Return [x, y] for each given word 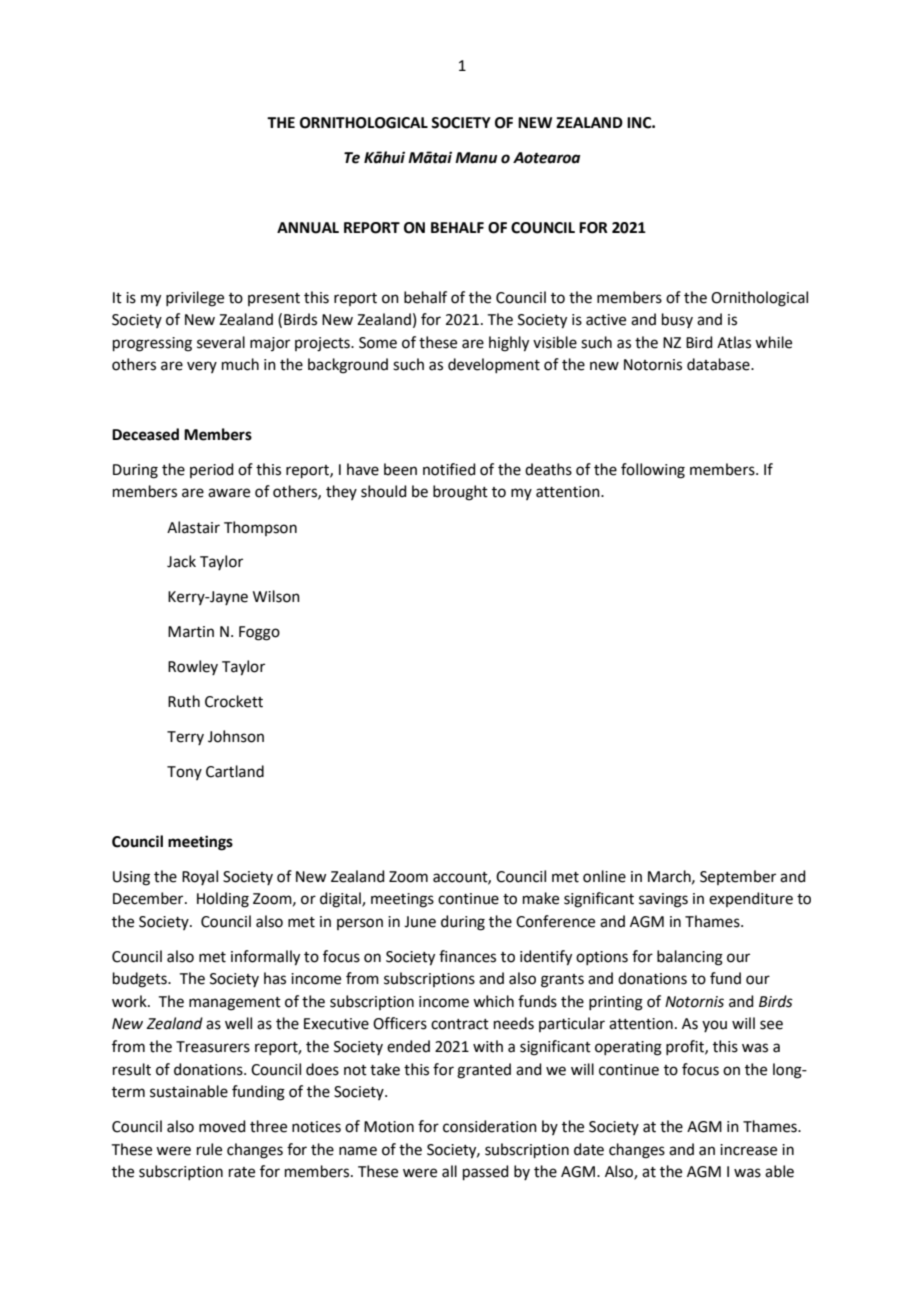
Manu [476, 158]
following [653, 471]
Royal [200, 877]
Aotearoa [546, 158]
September [738, 877]
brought [460, 493]
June [420, 922]
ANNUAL [308, 228]
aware [229, 493]
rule [209, 1149]
